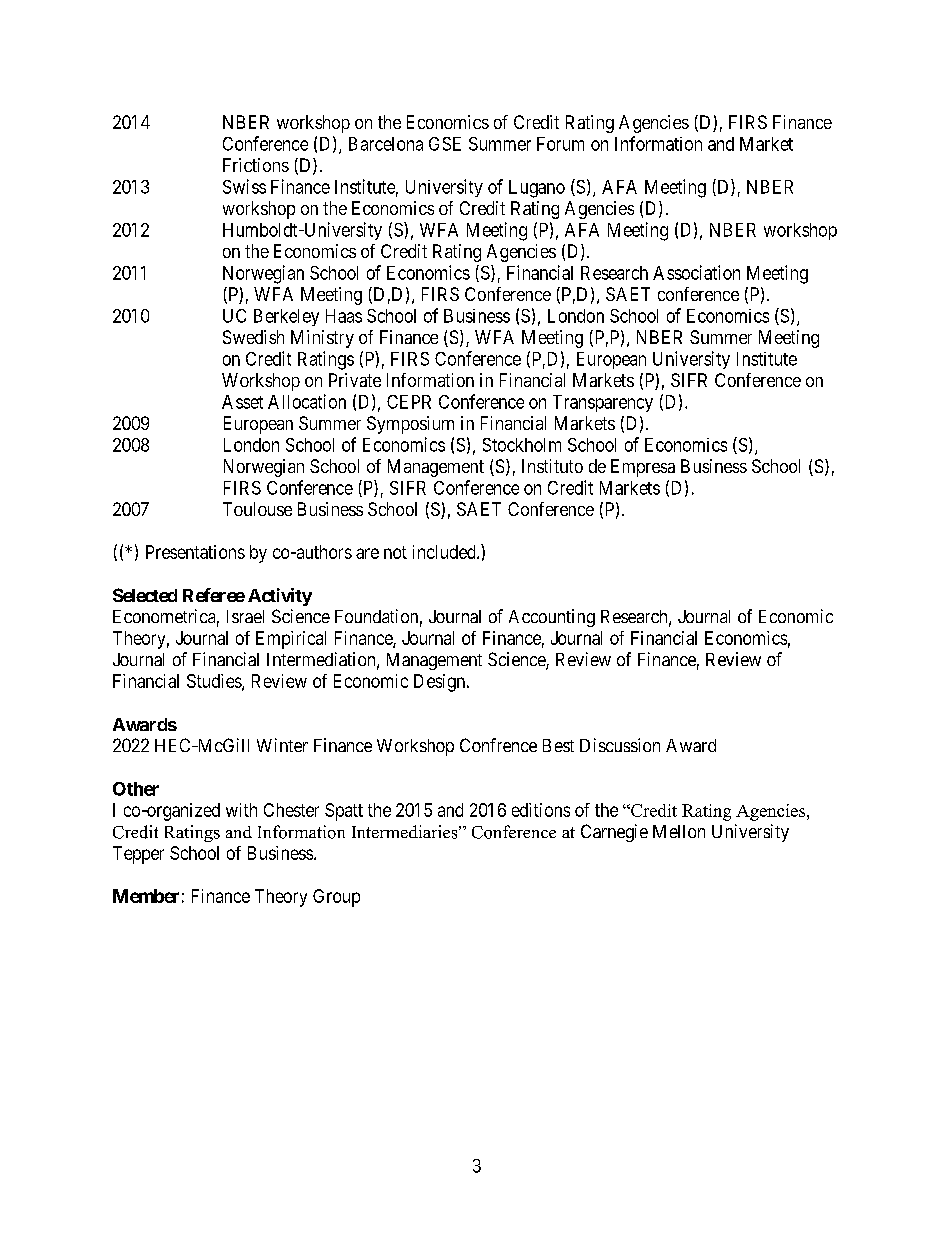 Image resolution: width=952 pixels, height=1233 pixels. Describe the element at coordinates (643, 468) in the image. I see `Empresa` at that location.
